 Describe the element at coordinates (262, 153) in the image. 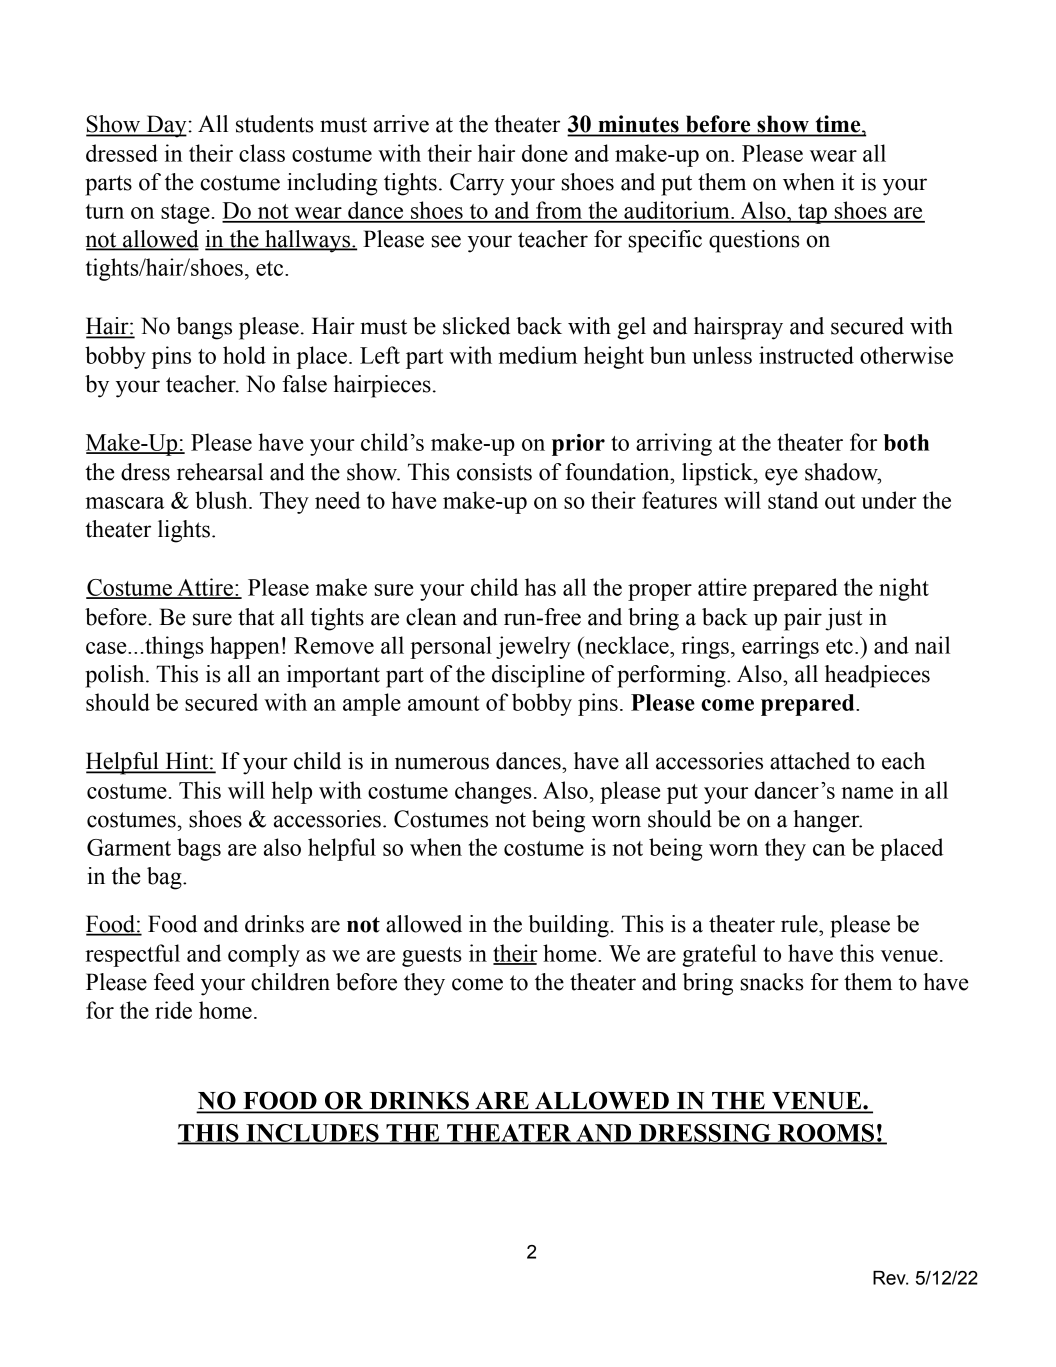

I see `class` at that location.
